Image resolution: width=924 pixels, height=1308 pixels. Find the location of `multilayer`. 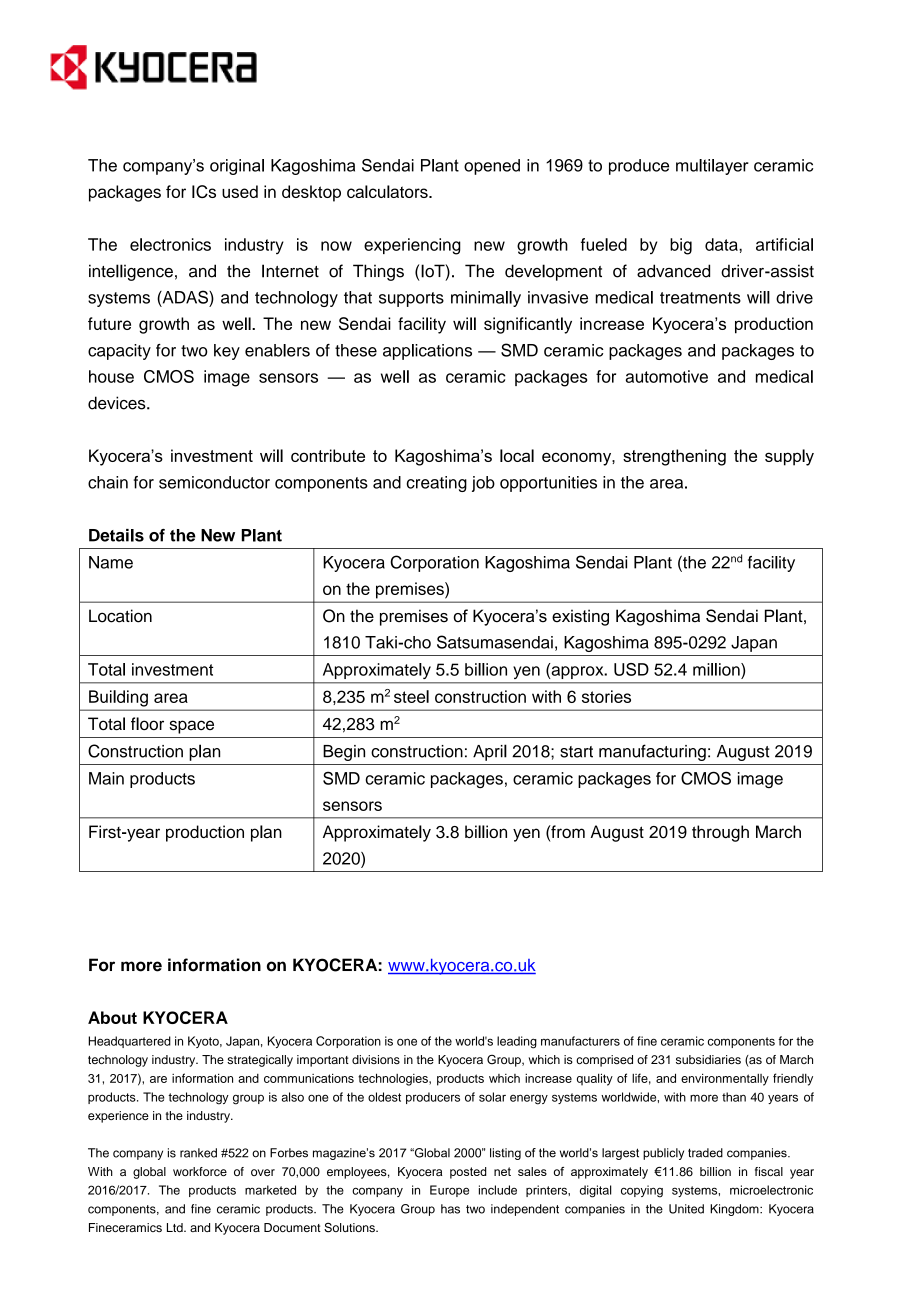

multilayer is located at coordinates (712, 167).
